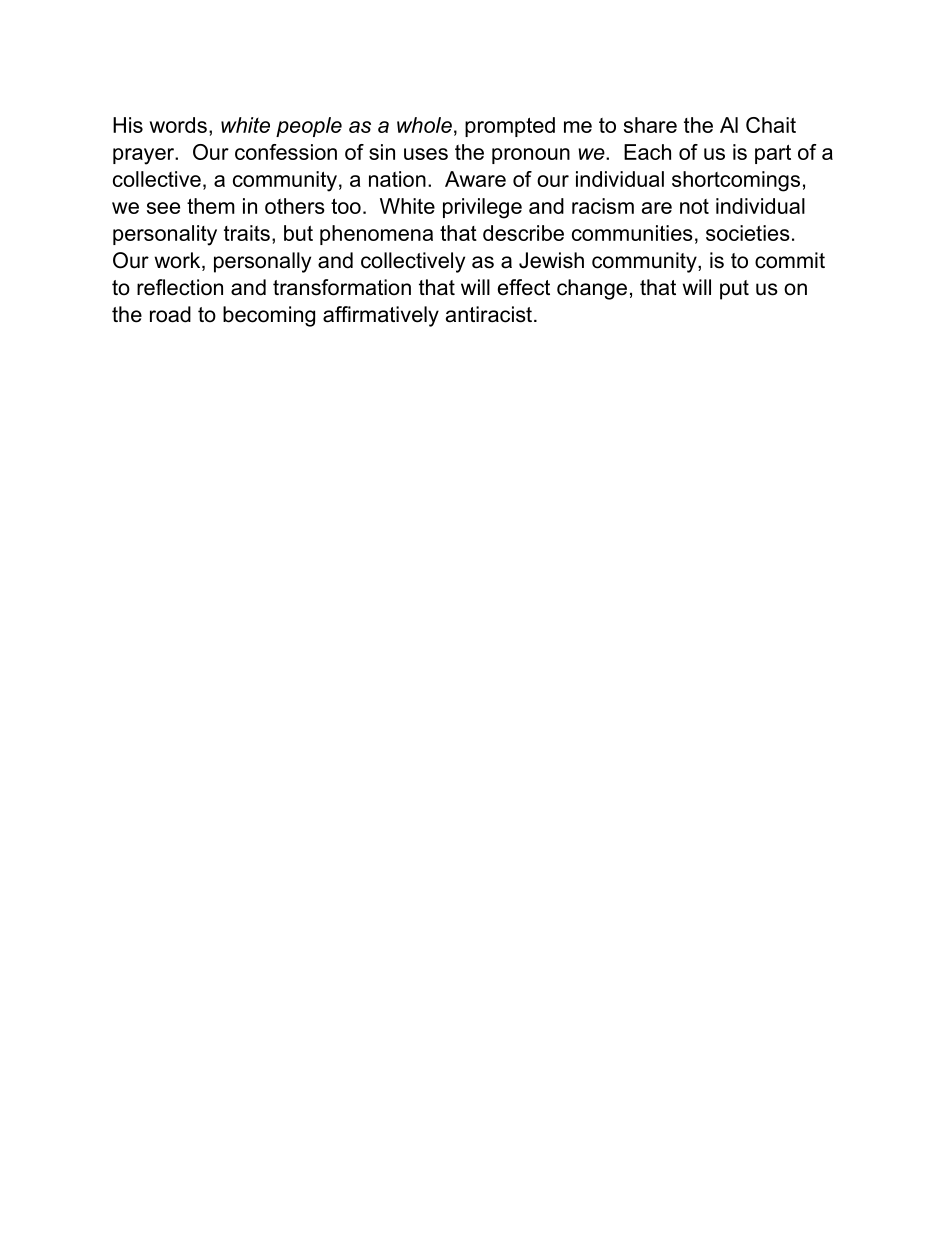 This screenshot has width=952, height=1233. Describe the element at coordinates (650, 125) in the screenshot. I see `share` at that location.
